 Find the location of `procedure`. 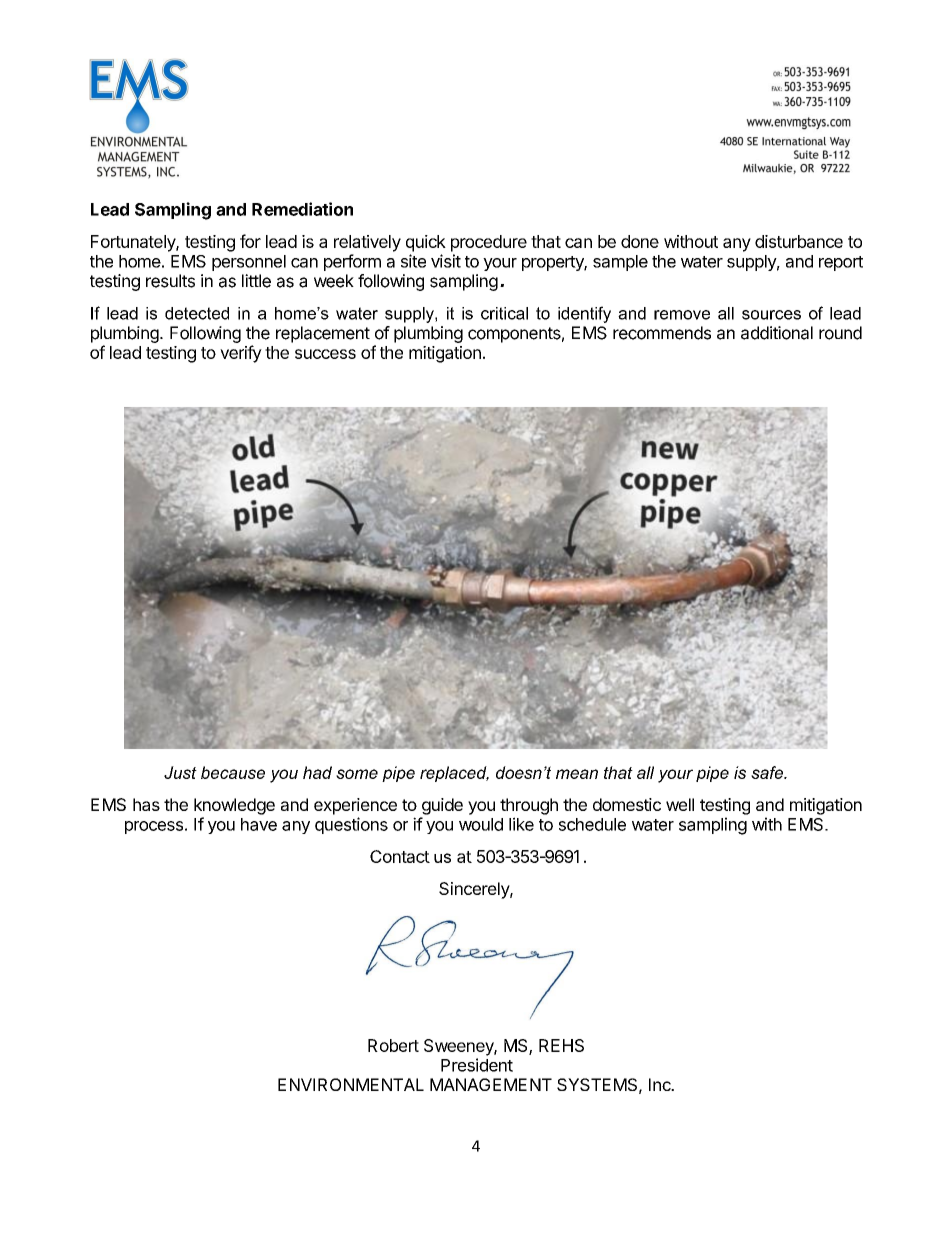

procedure is located at coordinates (489, 243).
